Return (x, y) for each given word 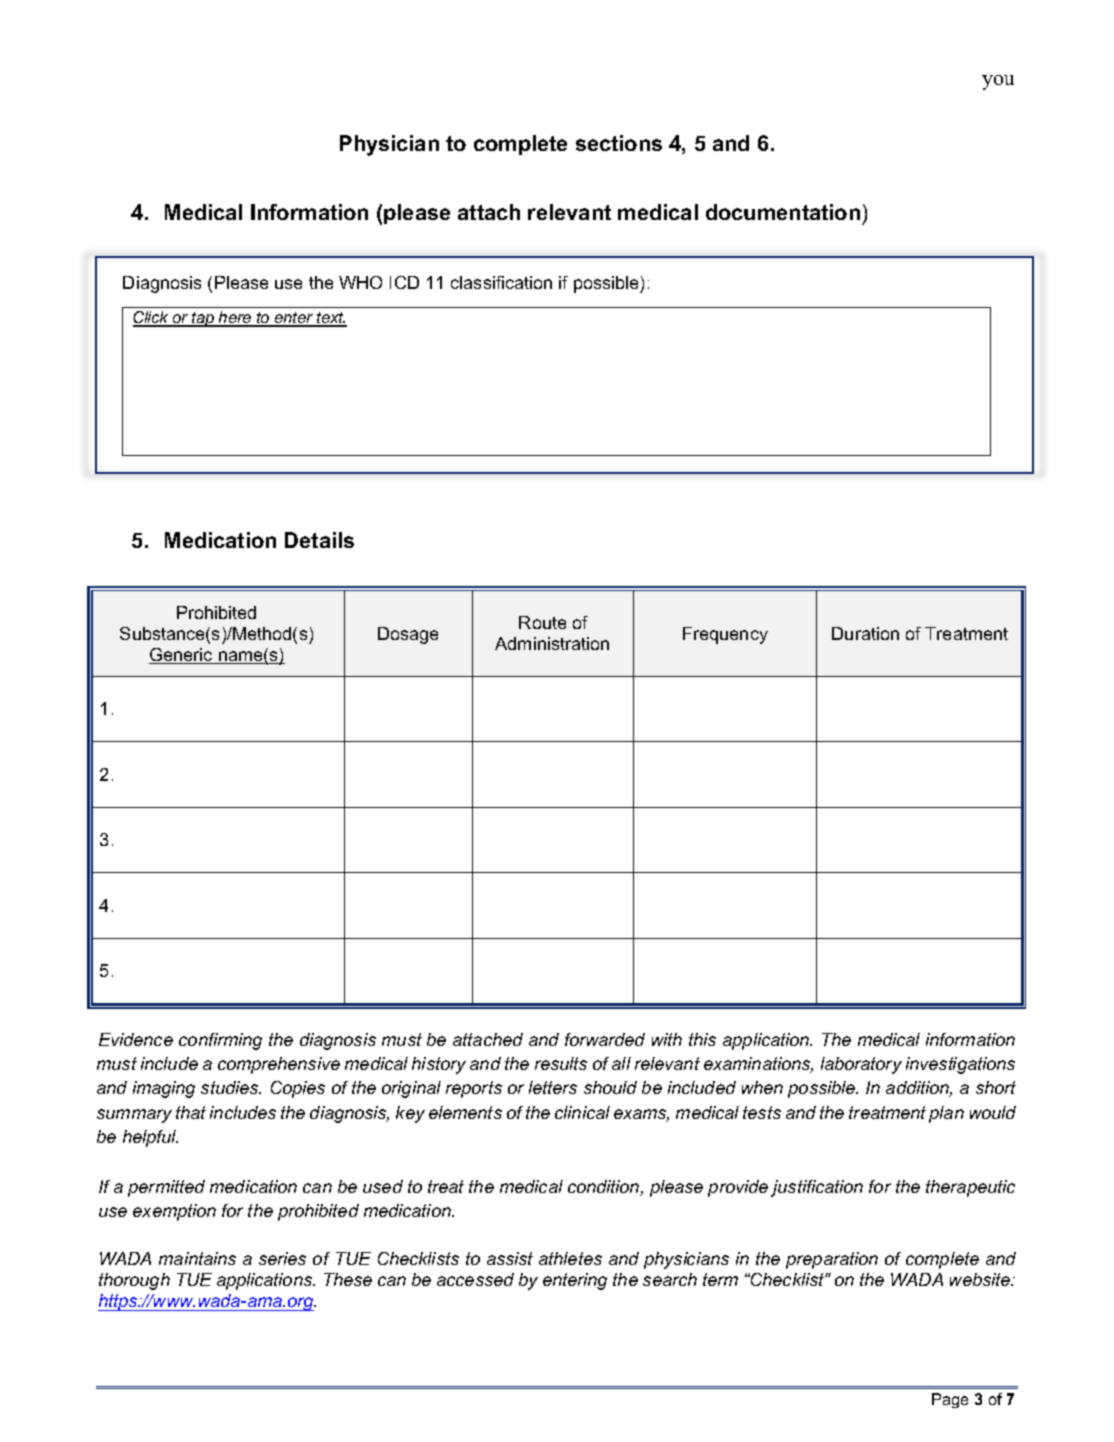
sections (619, 143)
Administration (552, 643)
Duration (865, 633)
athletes (570, 1258)
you (998, 82)
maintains (197, 1258)
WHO (360, 282)
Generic (182, 656)
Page (950, 1400)
